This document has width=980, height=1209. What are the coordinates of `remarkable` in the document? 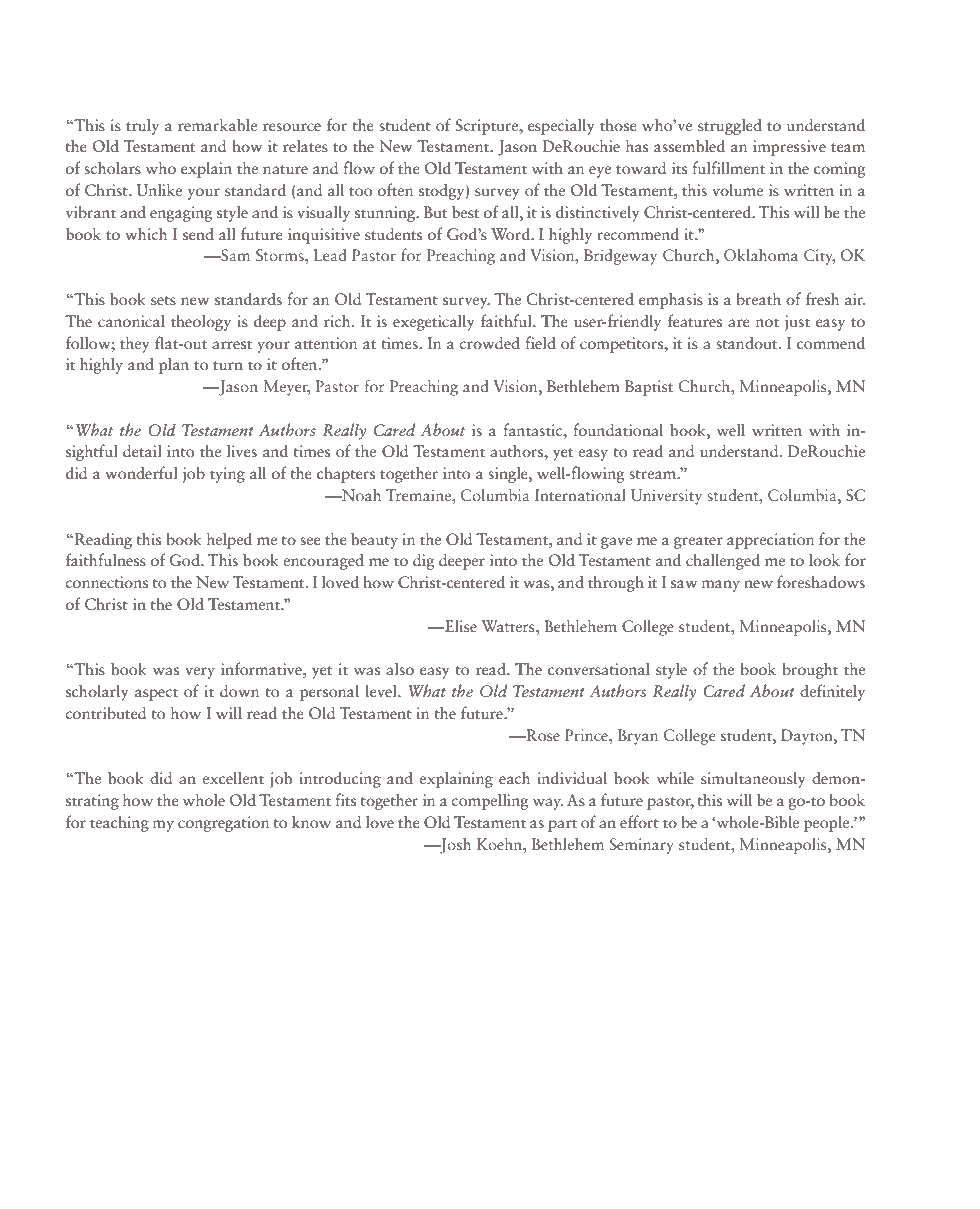 It's located at (217, 125).
